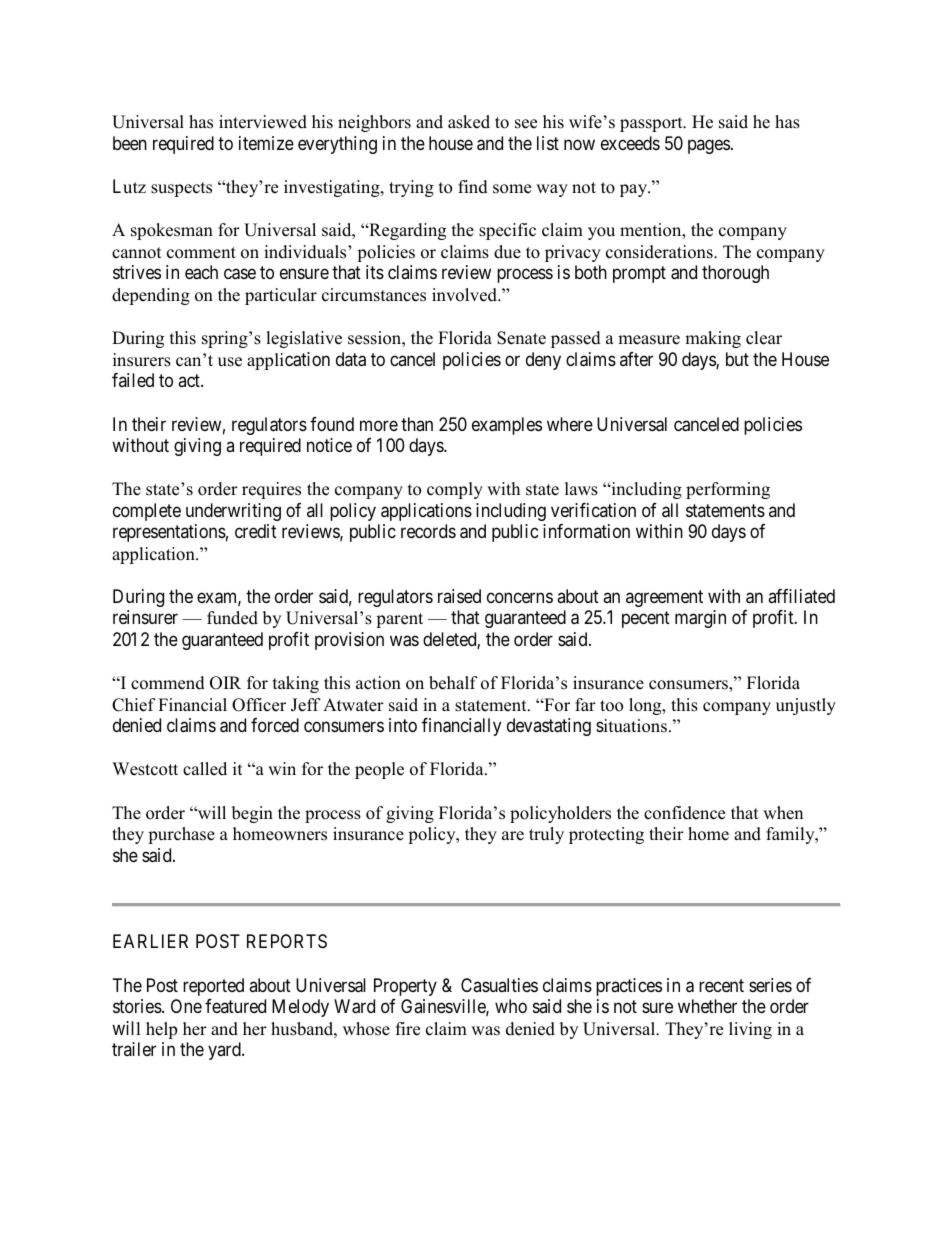 This screenshot has height=1233, width=952. Describe the element at coordinates (232, 618) in the screenshot. I see `funded` at that location.
